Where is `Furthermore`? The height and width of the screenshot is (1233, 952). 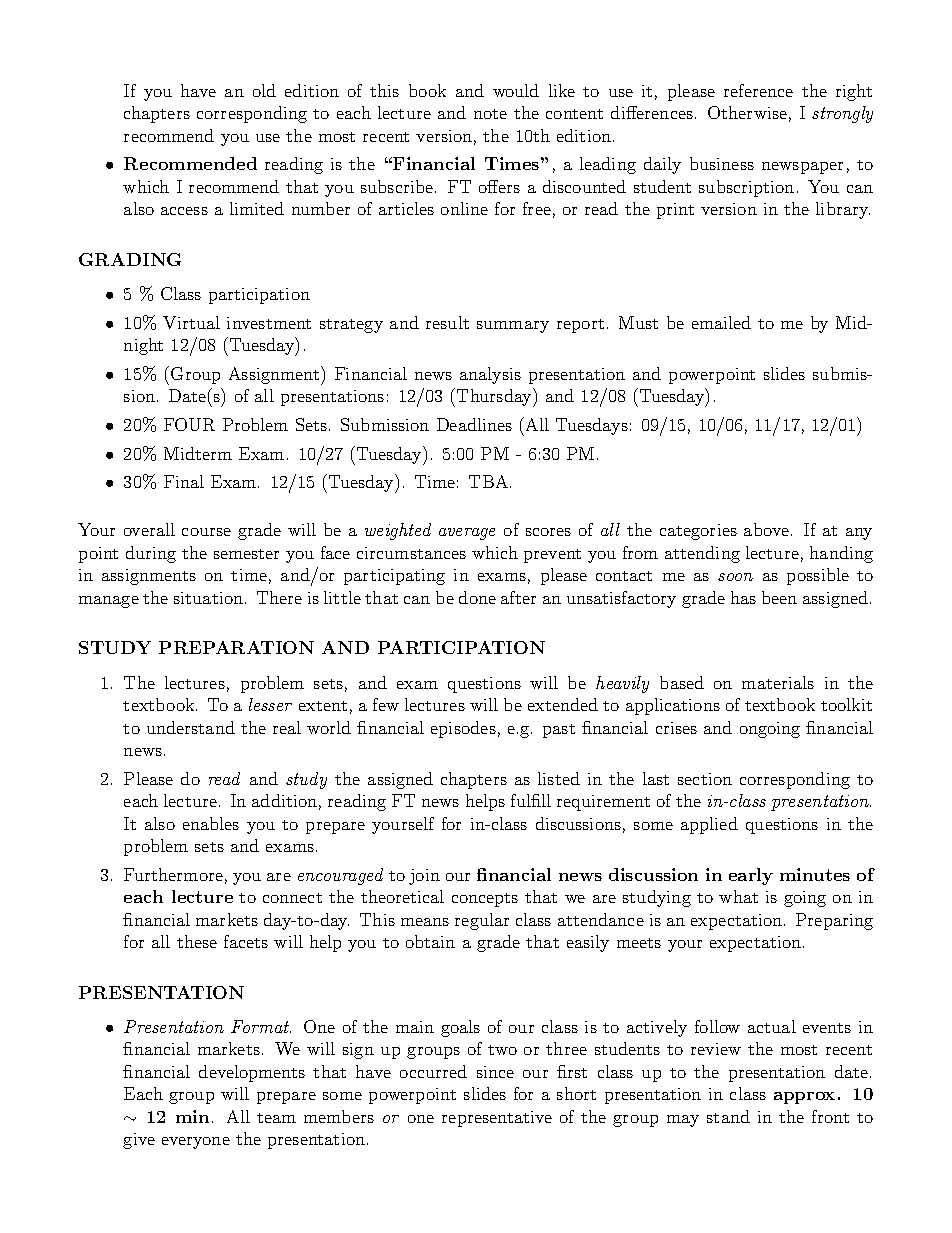 Furthermore is located at coordinates (173, 874).
